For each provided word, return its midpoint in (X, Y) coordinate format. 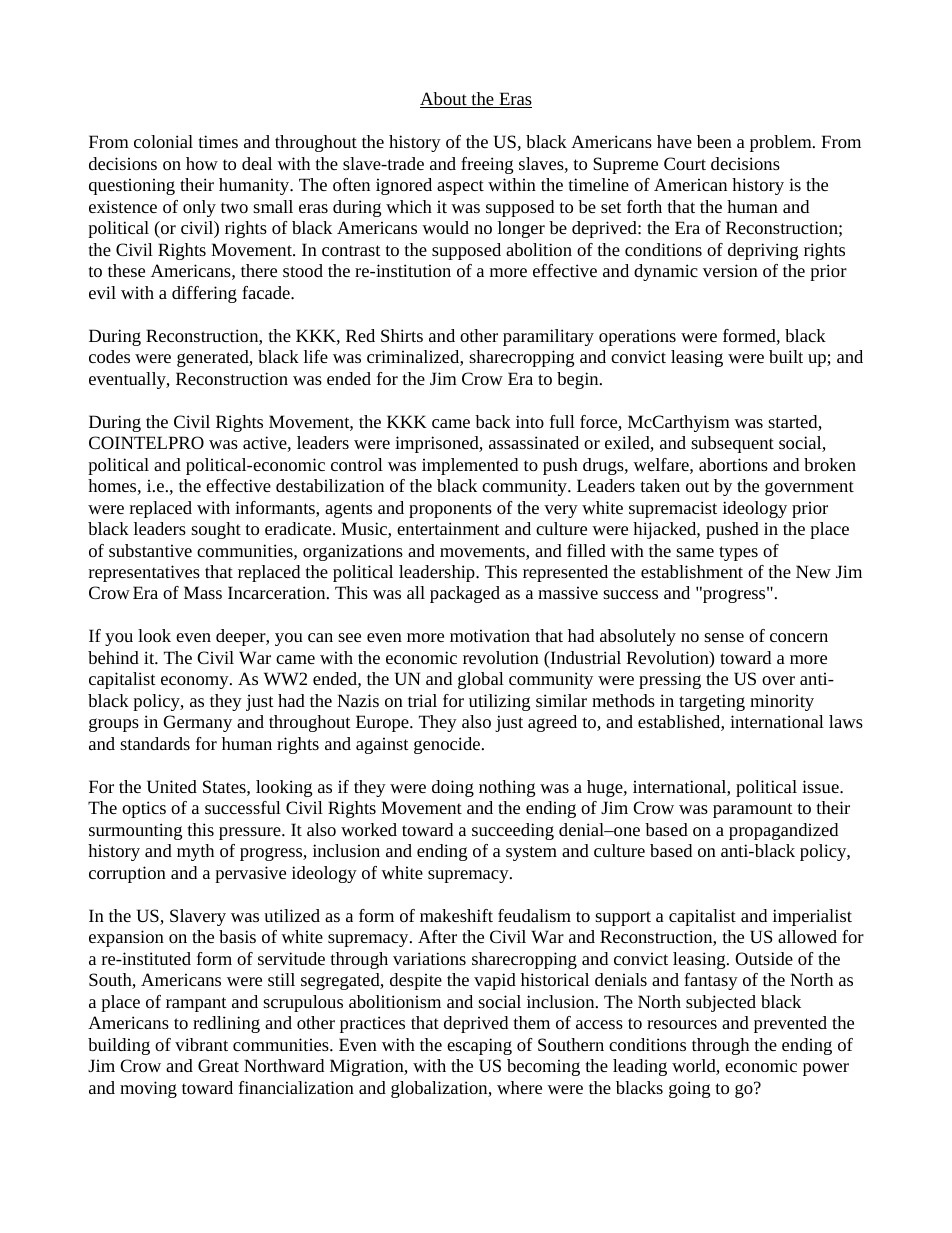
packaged (465, 594)
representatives (144, 573)
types (738, 553)
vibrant (201, 1044)
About (444, 100)
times (218, 141)
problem (782, 143)
